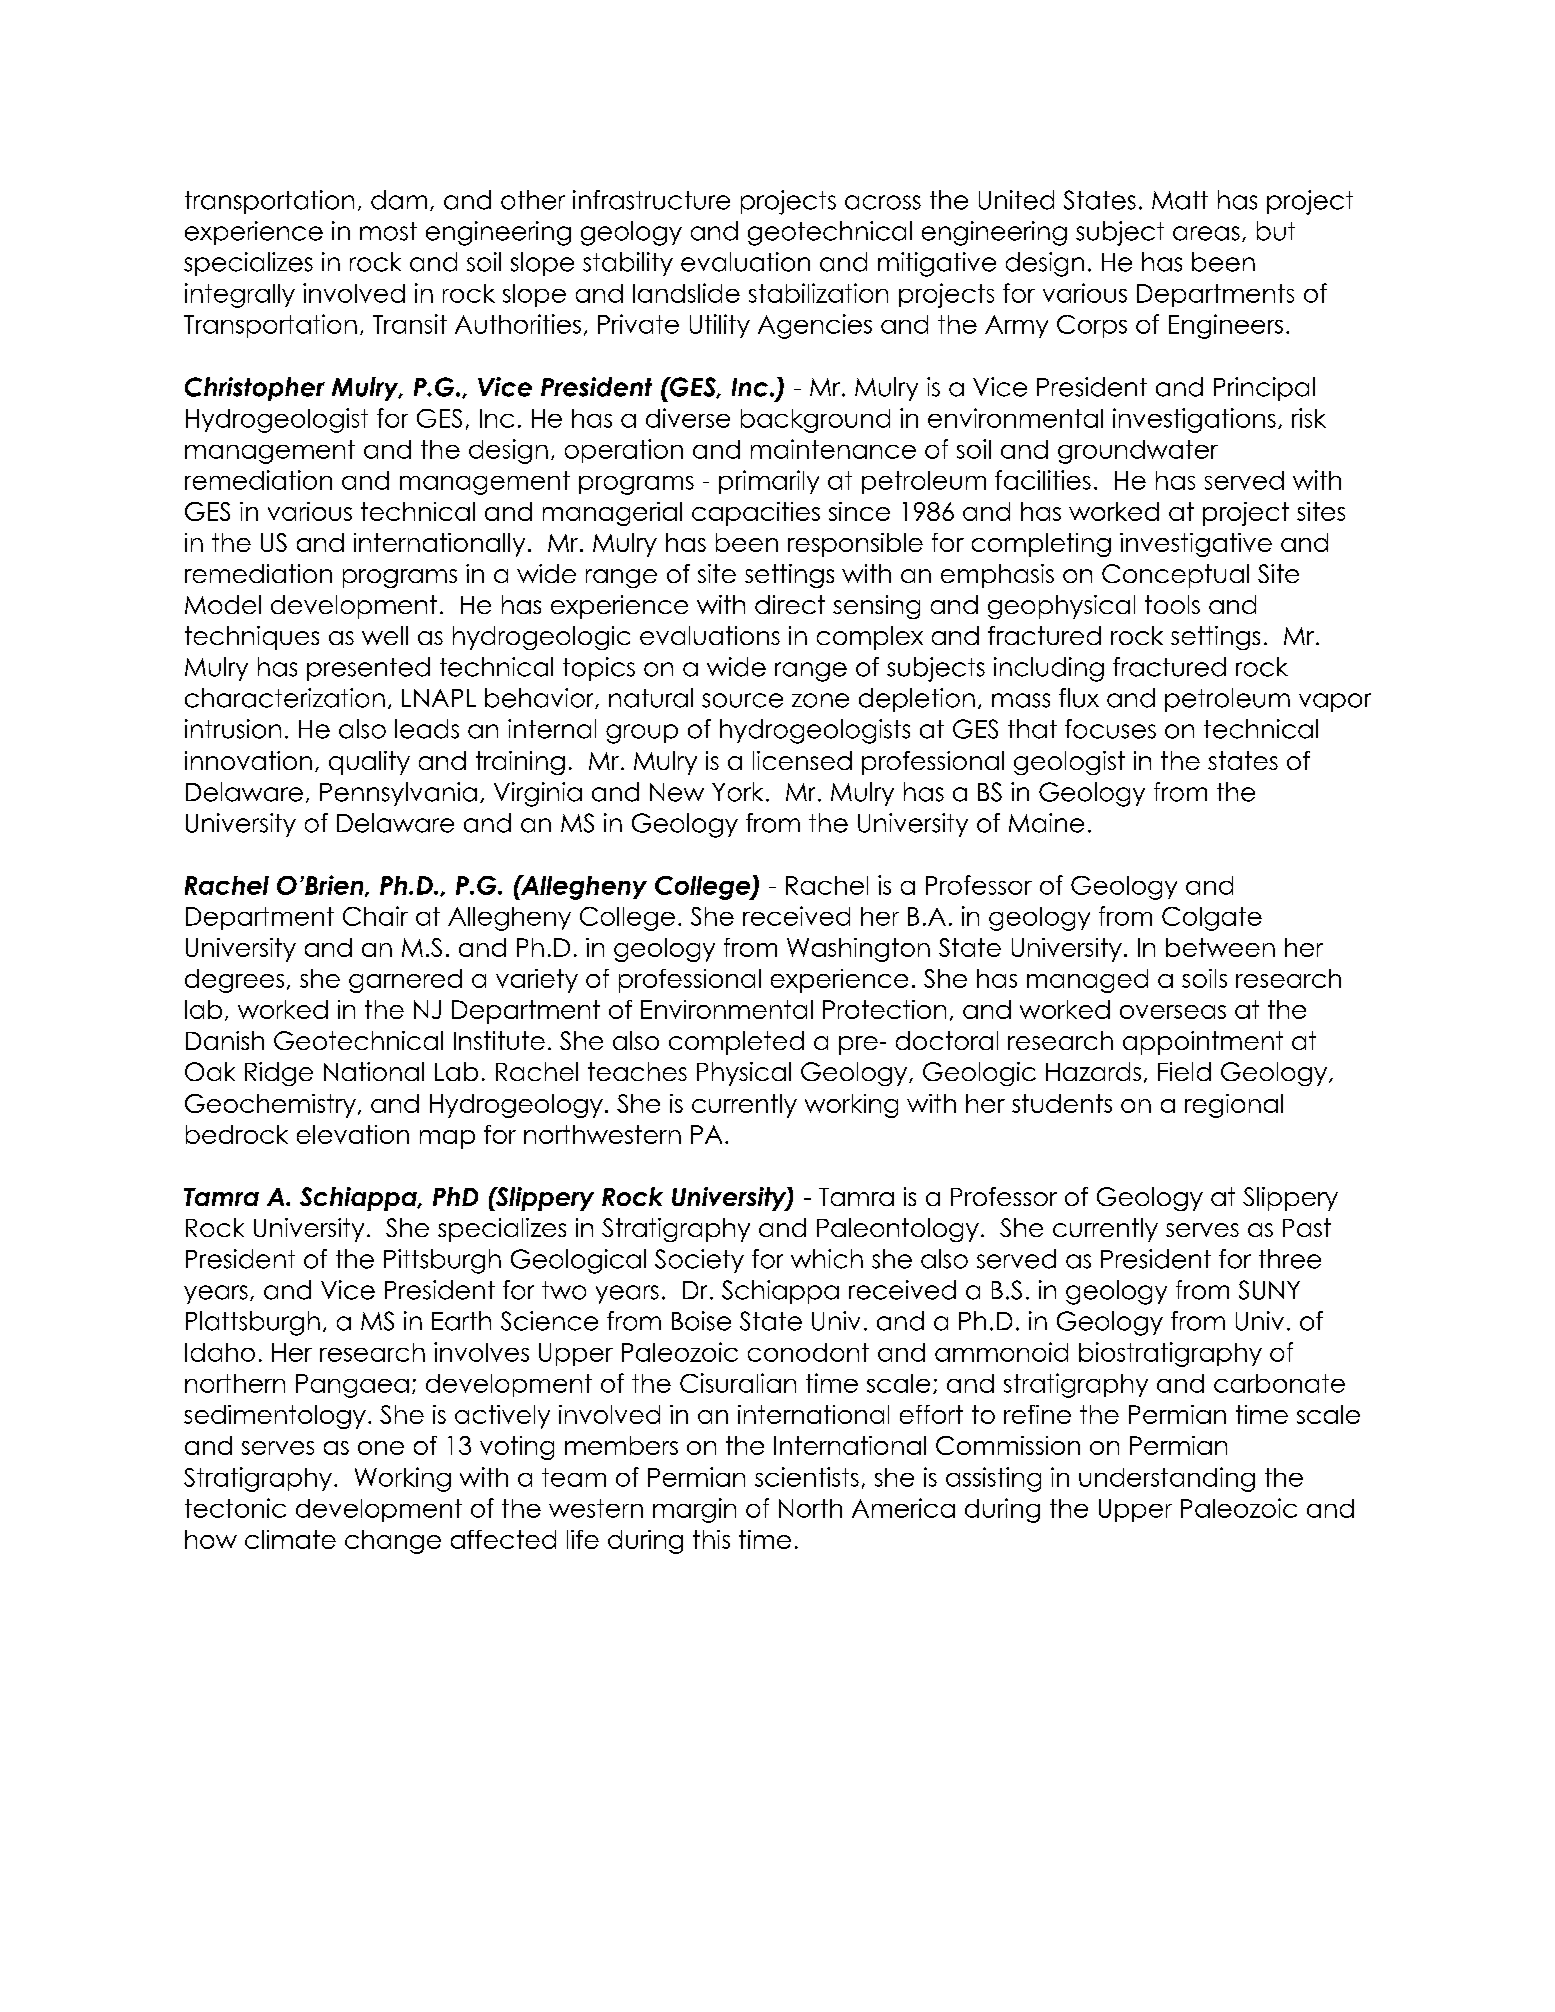 The height and width of the image is (2012, 1555). I want to click on overseas, so click(1173, 1012).
